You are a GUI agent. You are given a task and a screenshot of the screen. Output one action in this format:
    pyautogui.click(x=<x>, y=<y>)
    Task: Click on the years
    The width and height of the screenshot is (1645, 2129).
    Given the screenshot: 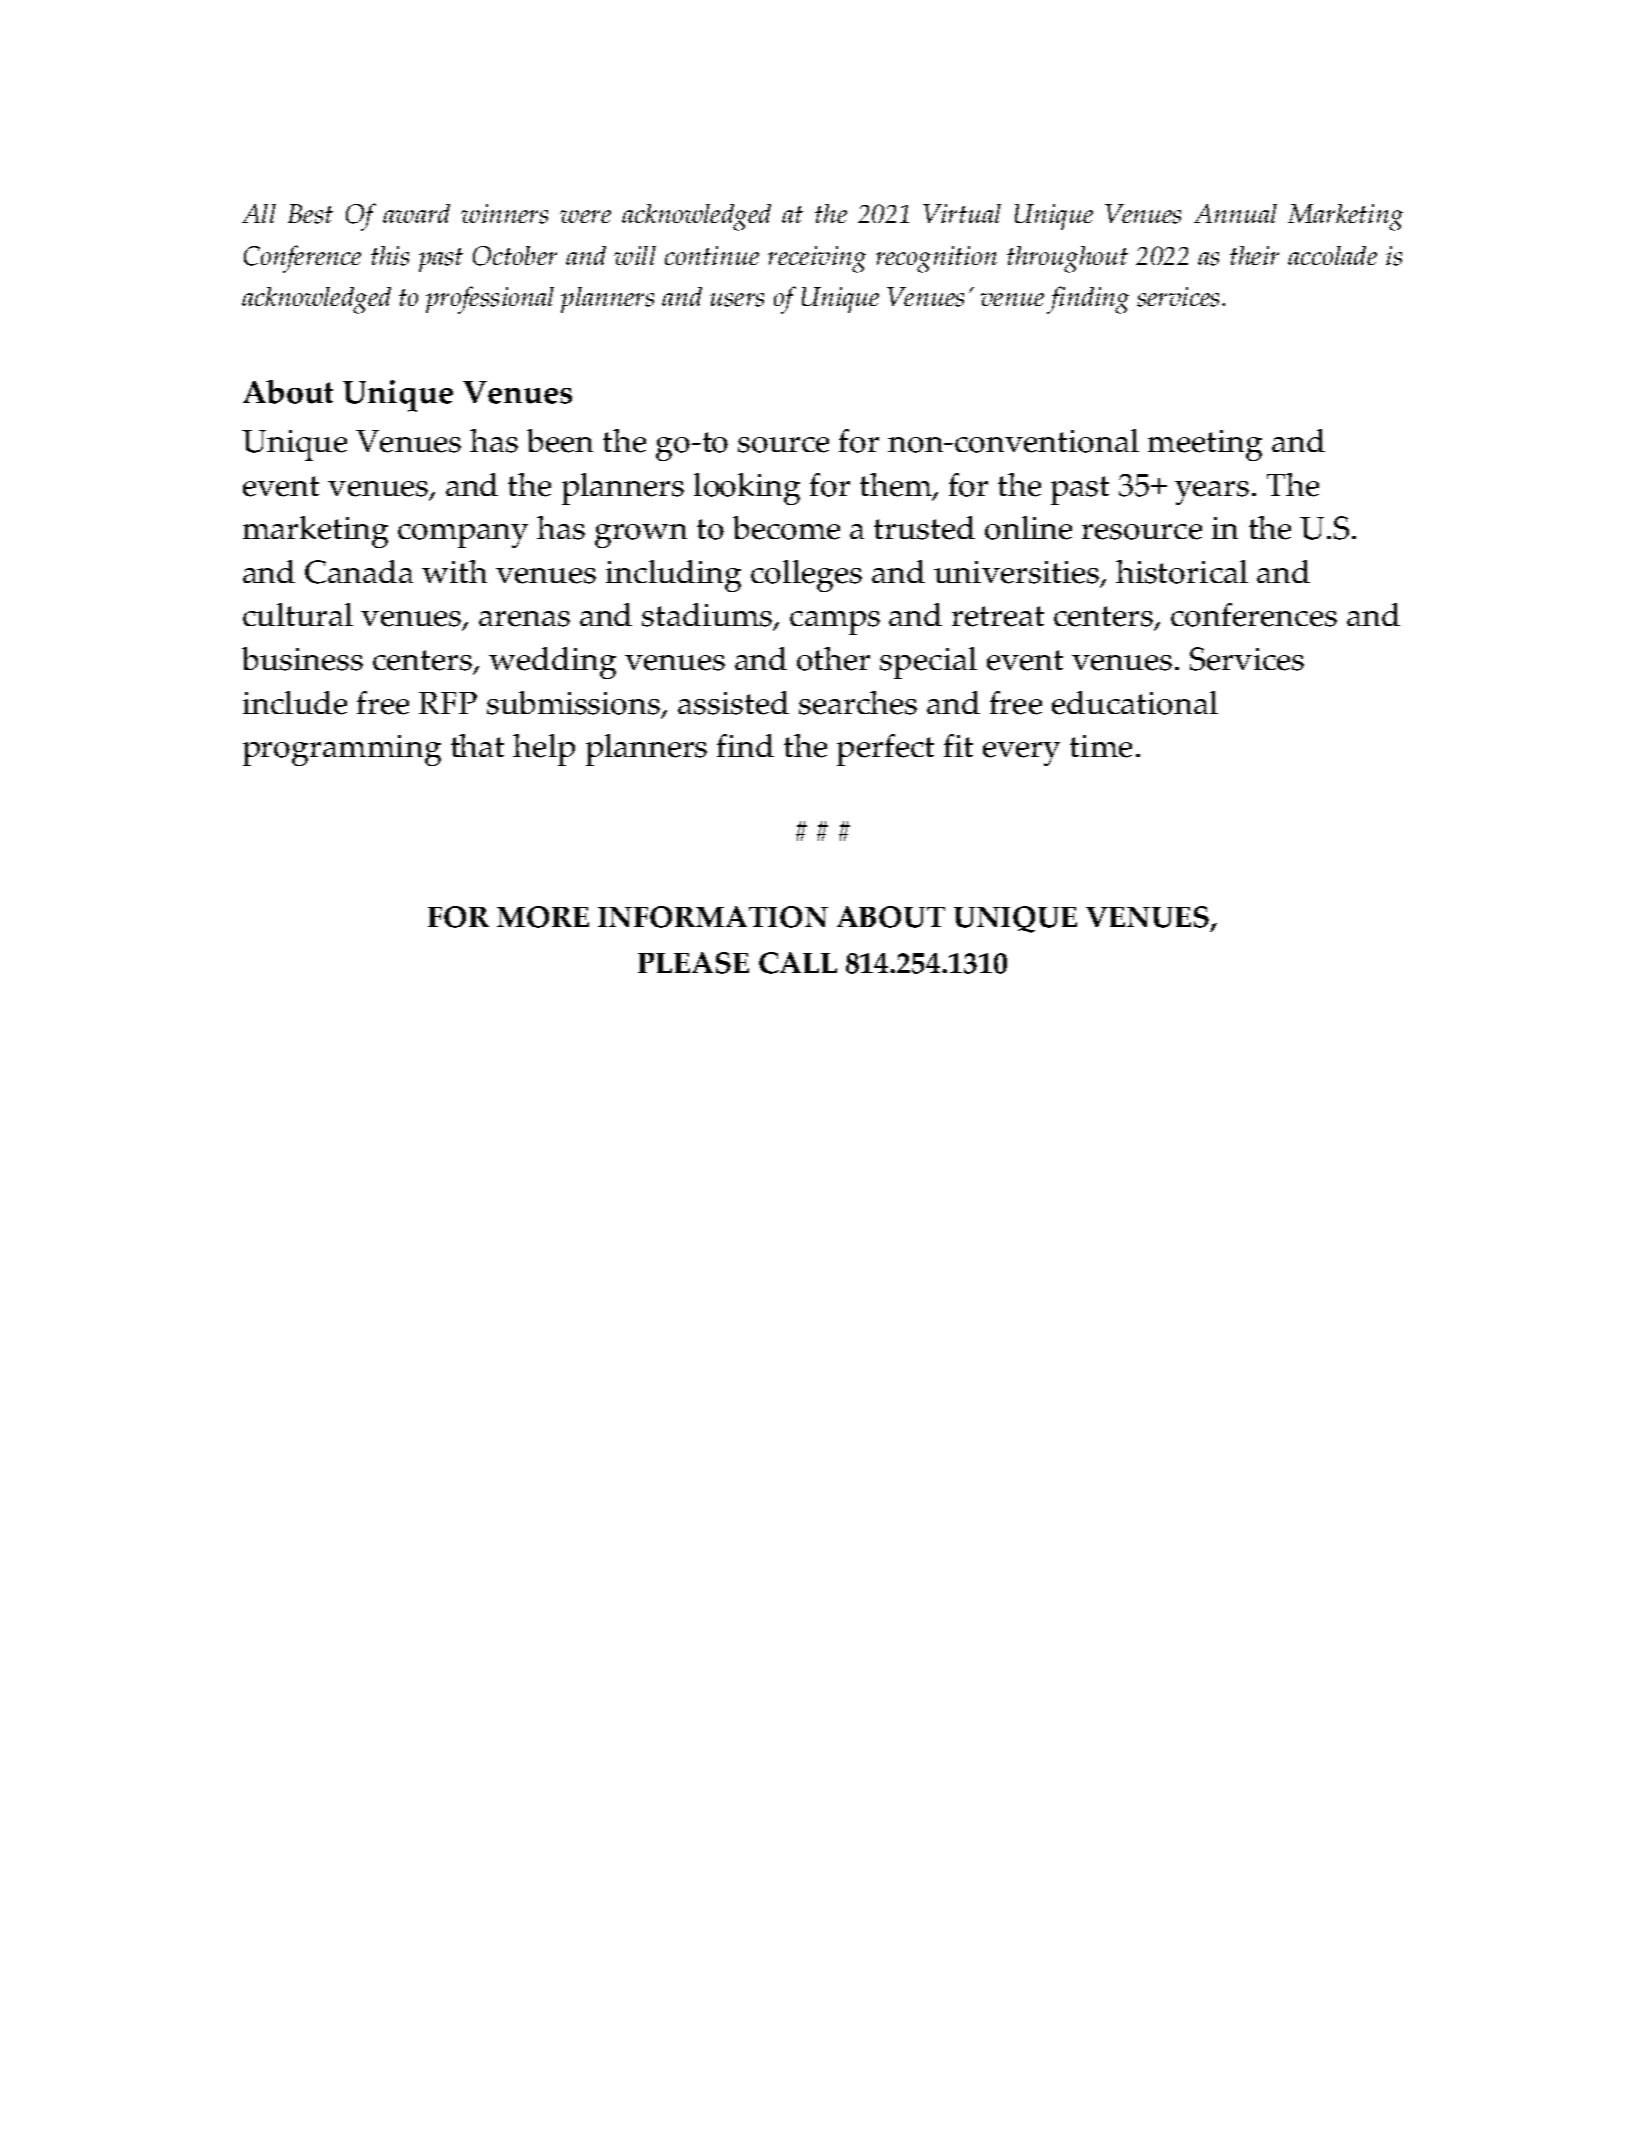 What is the action you would take?
    pyautogui.click(x=1212, y=493)
